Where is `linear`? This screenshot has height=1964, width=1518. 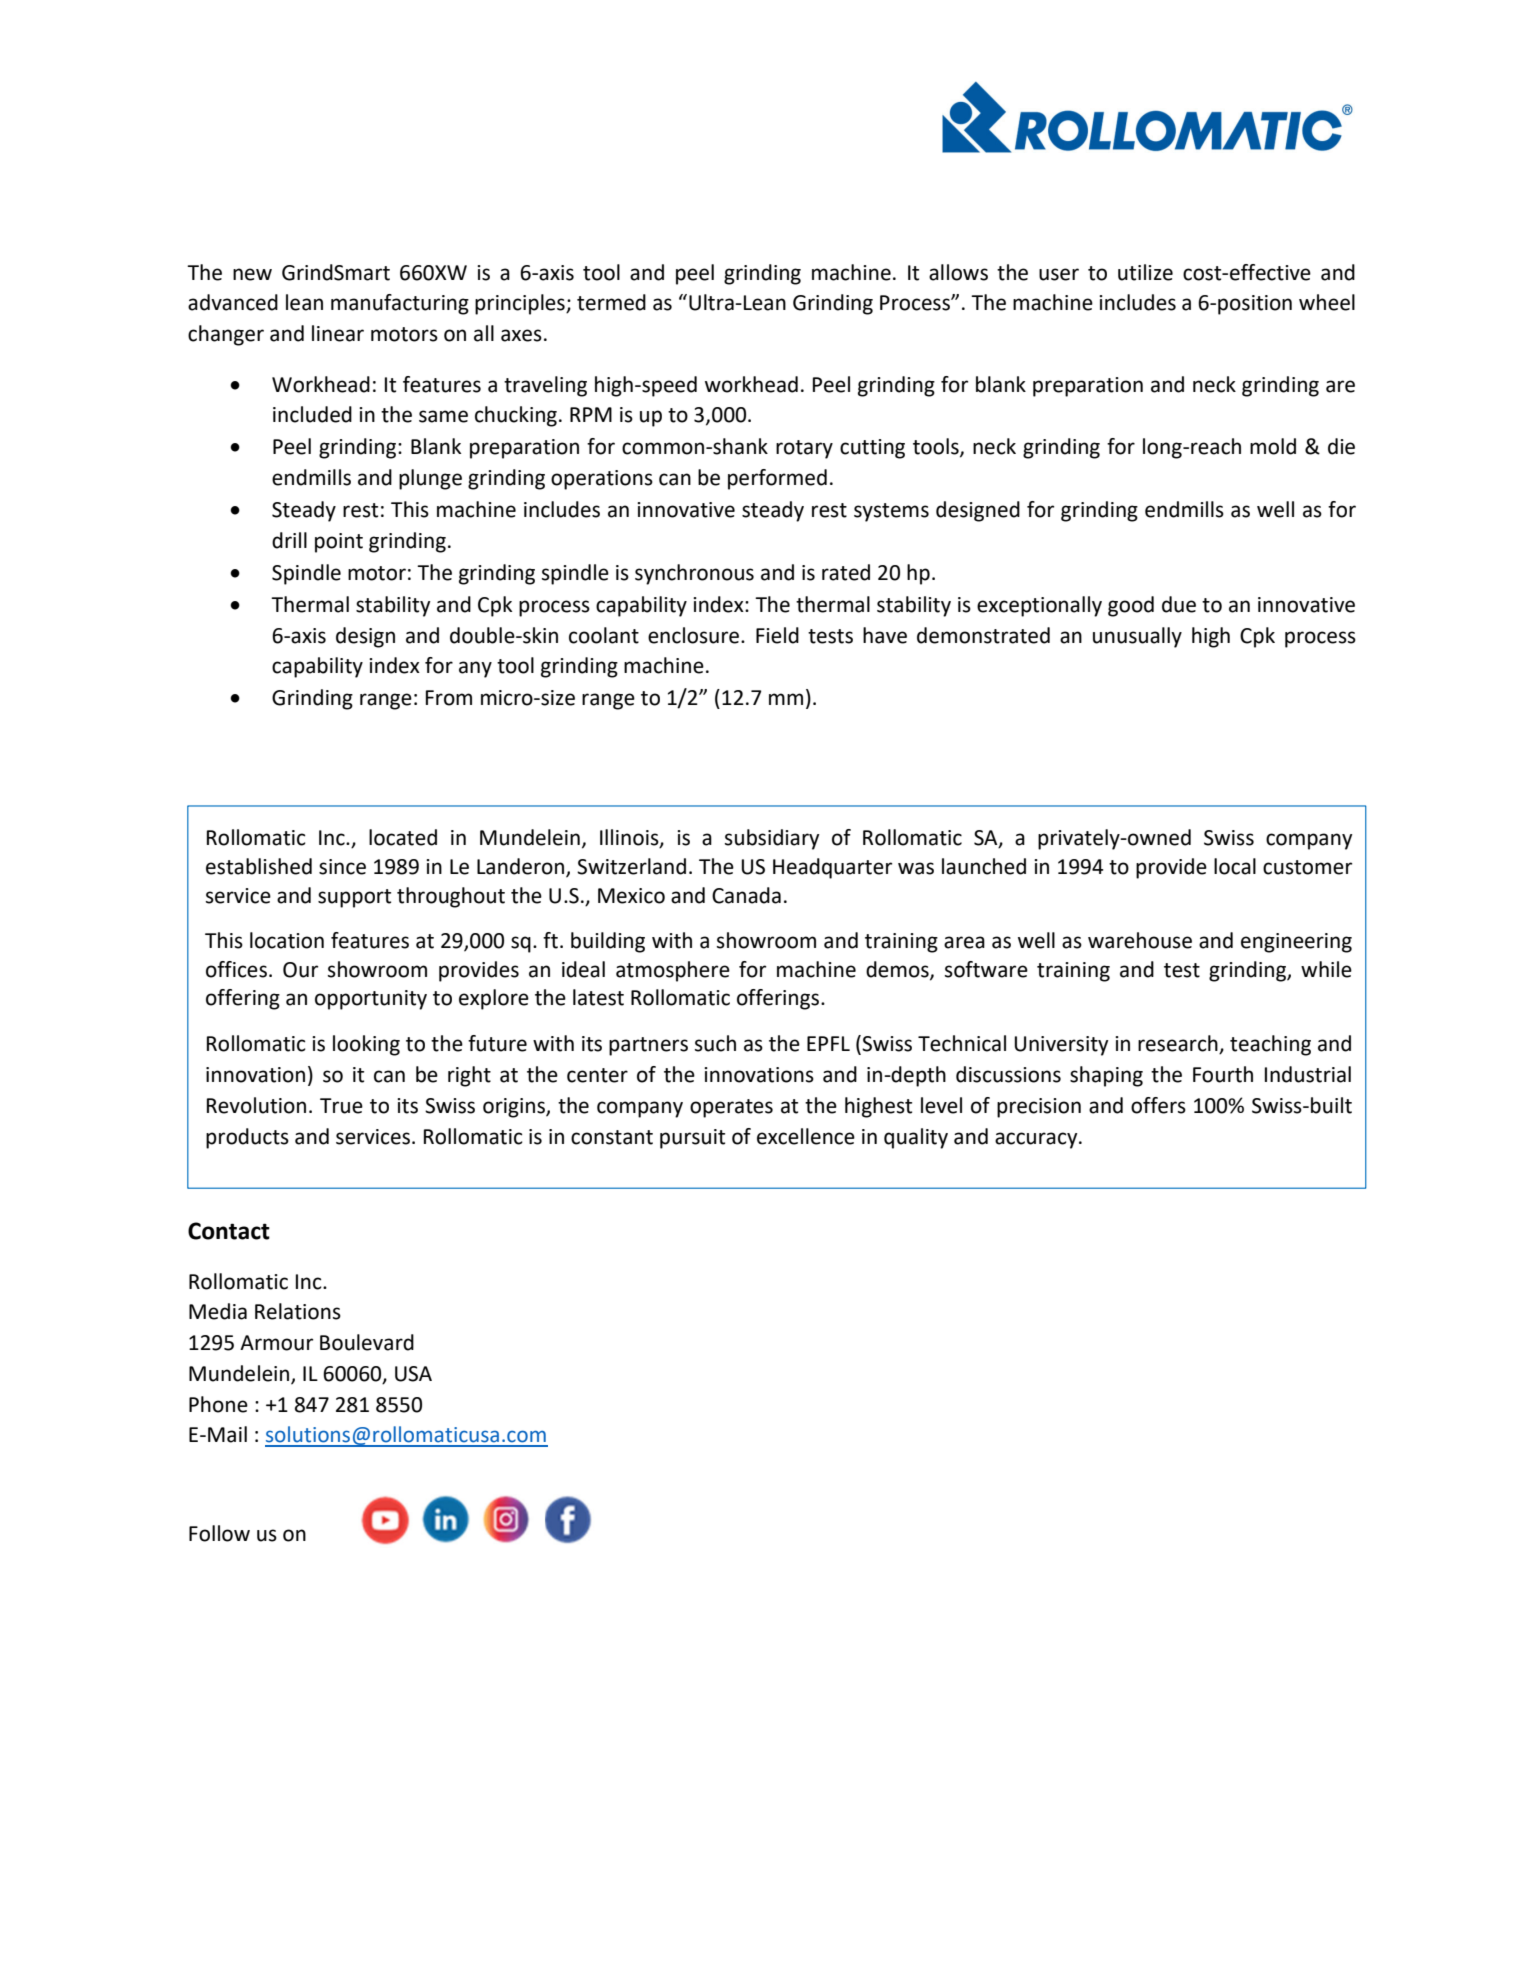
linear is located at coordinates (338, 333).
